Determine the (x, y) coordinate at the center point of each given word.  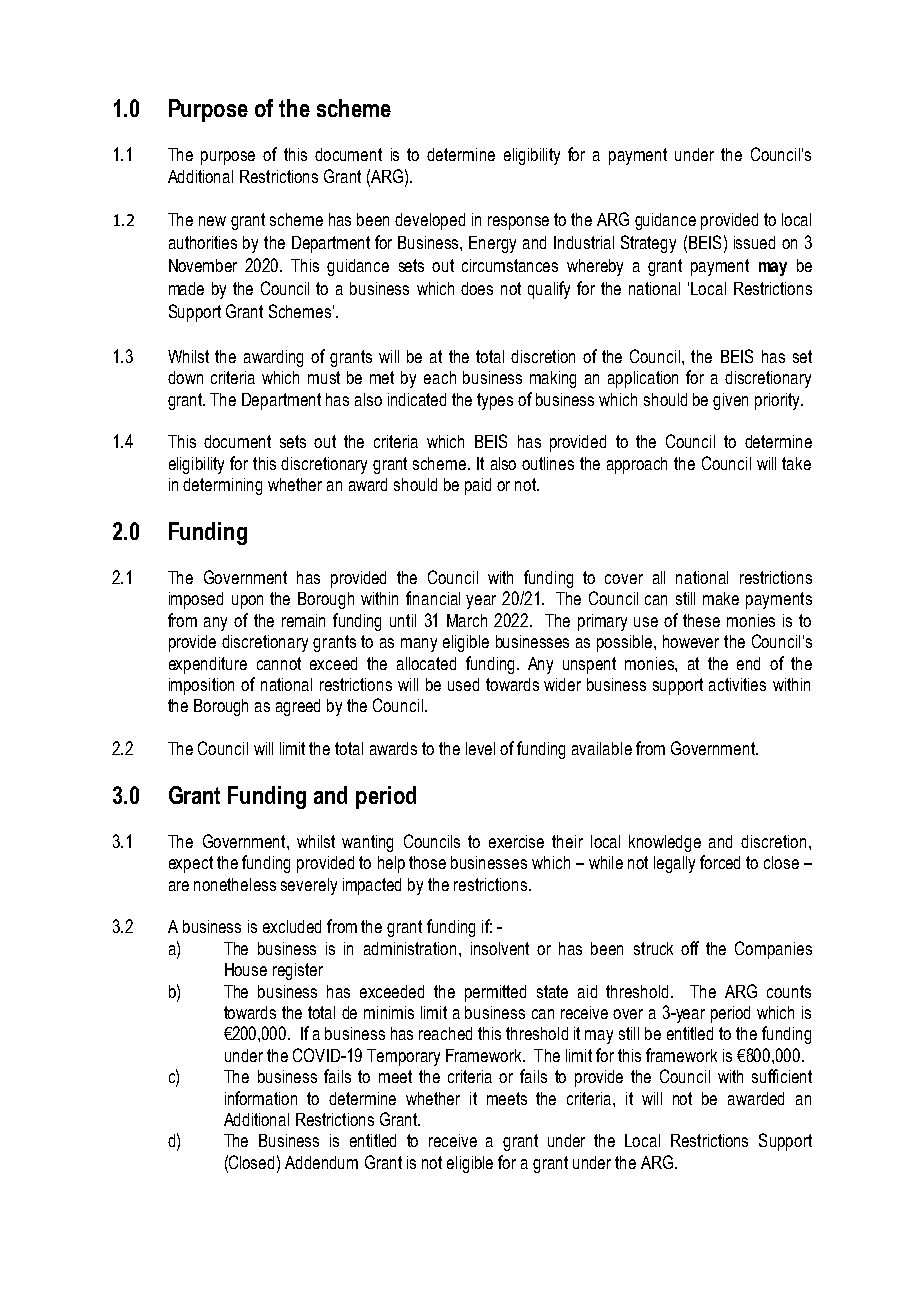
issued (754, 242)
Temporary (403, 1057)
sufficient (782, 1076)
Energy (492, 244)
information (261, 1098)
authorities (203, 242)
